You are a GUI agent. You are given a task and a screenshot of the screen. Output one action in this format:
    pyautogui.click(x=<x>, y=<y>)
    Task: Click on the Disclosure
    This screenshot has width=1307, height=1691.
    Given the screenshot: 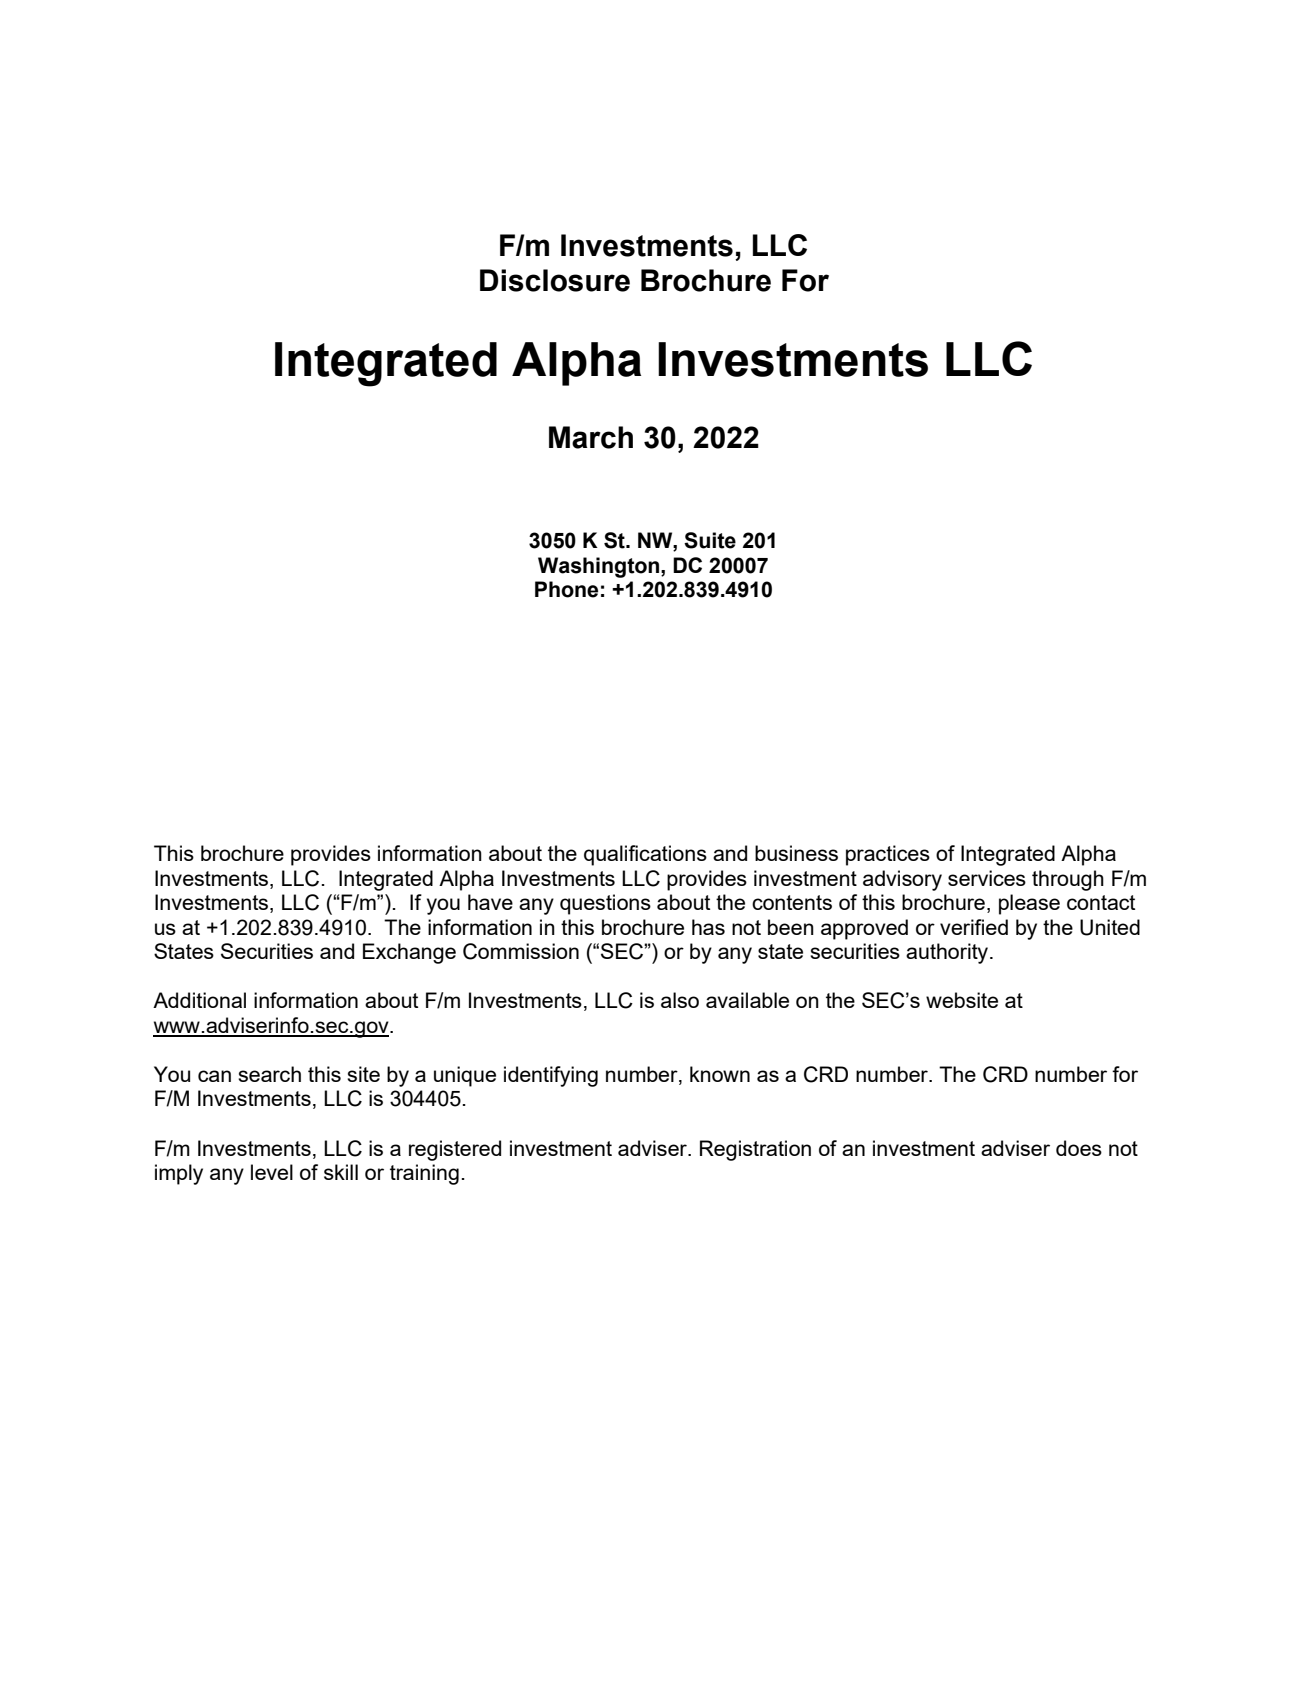 What is the action you would take?
    pyautogui.click(x=555, y=280)
